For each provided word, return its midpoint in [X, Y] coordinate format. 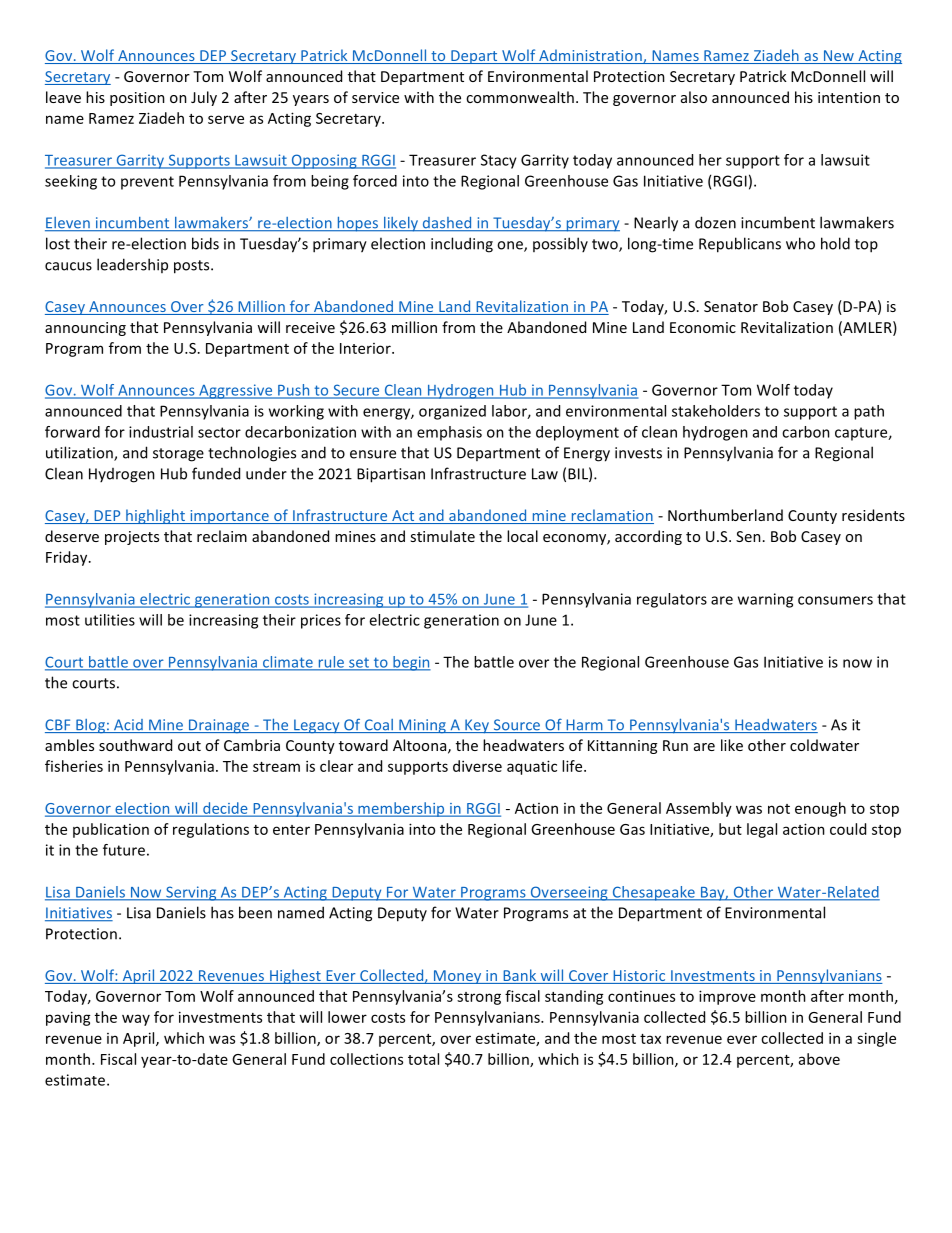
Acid [128, 726]
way [136, 1020]
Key [477, 726]
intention [849, 97]
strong [479, 998]
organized [452, 412]
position [137, 99]
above [819, 1059]
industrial [161, 432]
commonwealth [520, 97]
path [869, 412]
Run [675, 745]
